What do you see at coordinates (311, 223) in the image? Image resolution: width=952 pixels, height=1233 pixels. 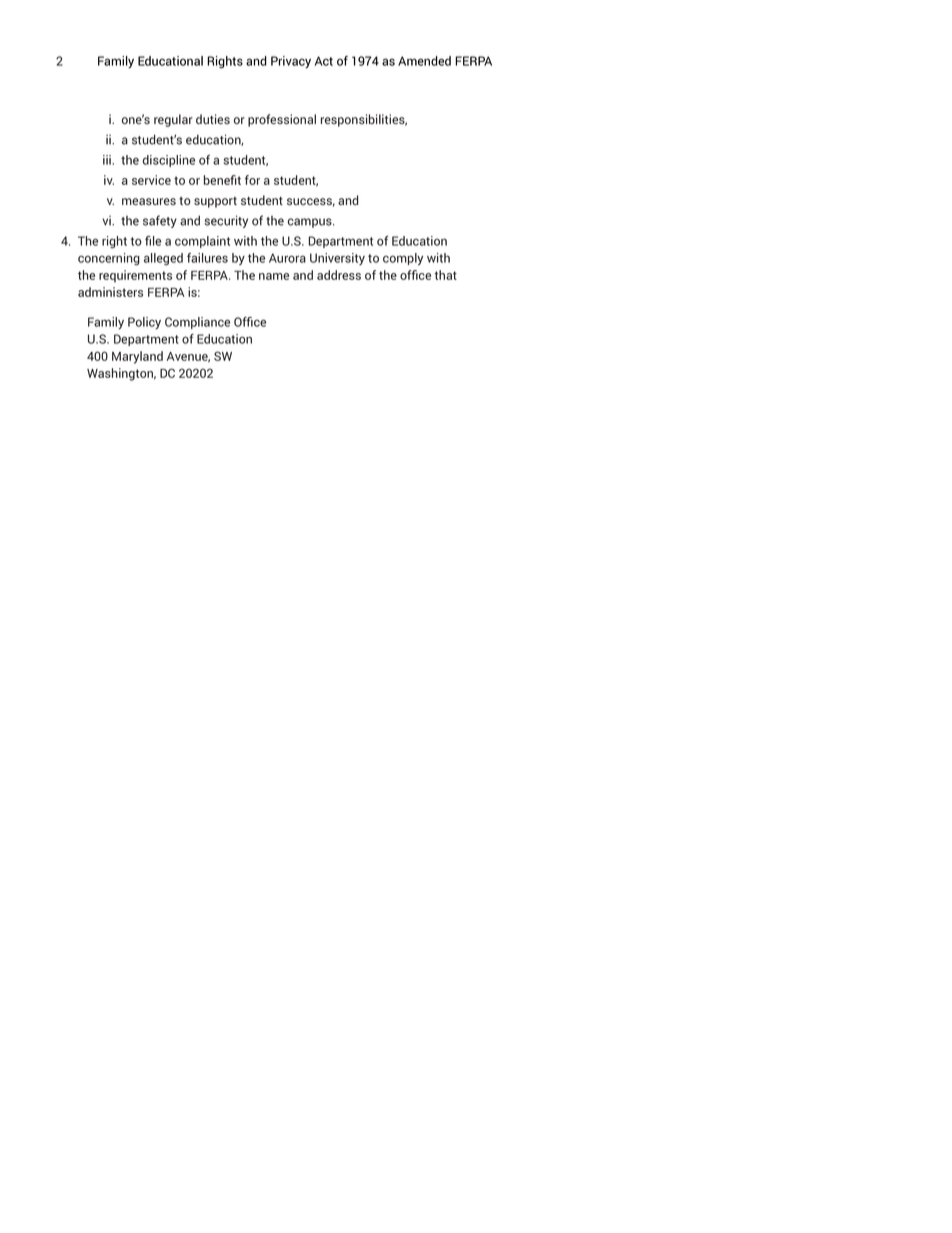 I see `campus` at bounding box center [311, 223].
